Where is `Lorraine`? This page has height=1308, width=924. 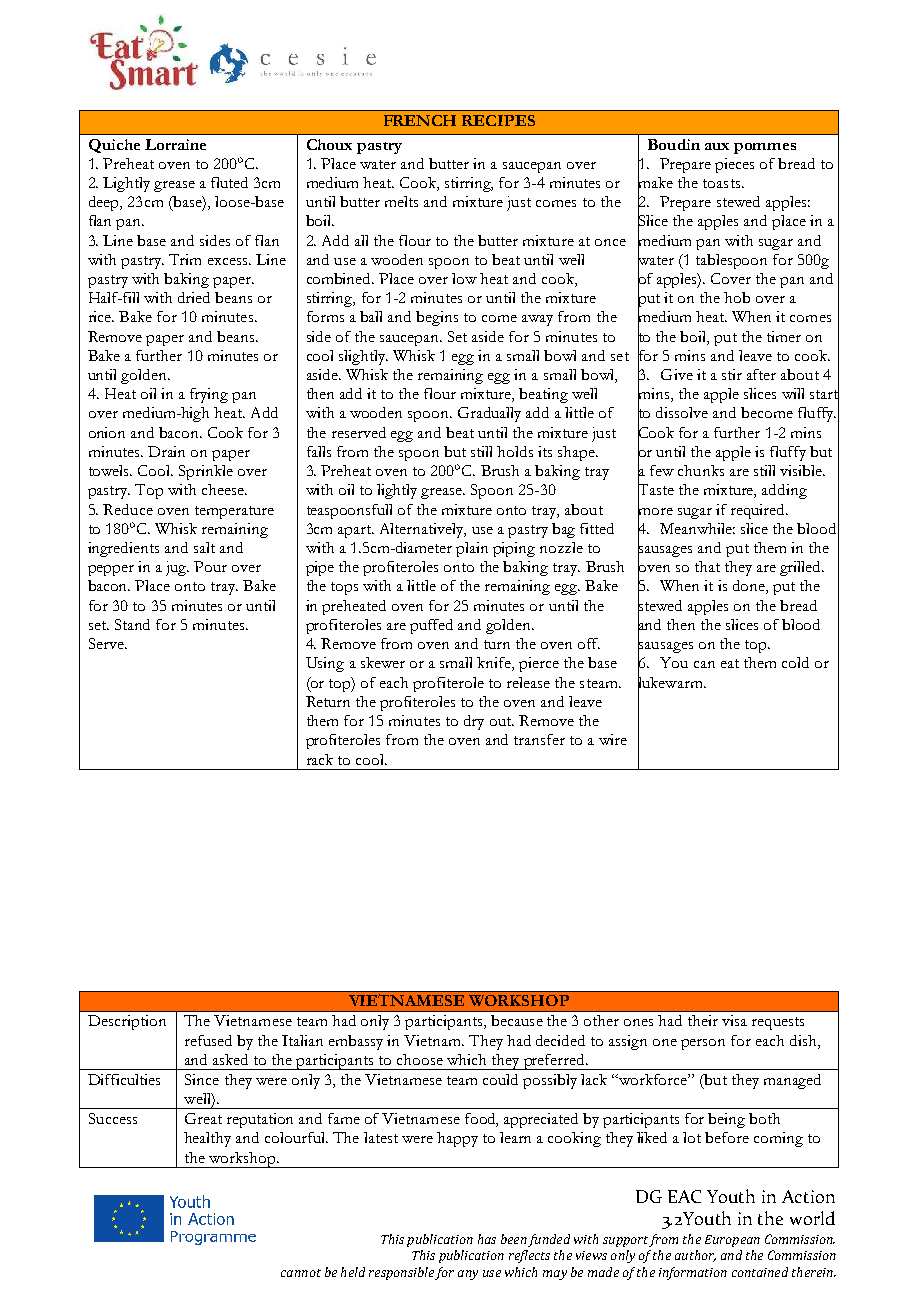 Lorraine is located at coordinates (175, 144).
